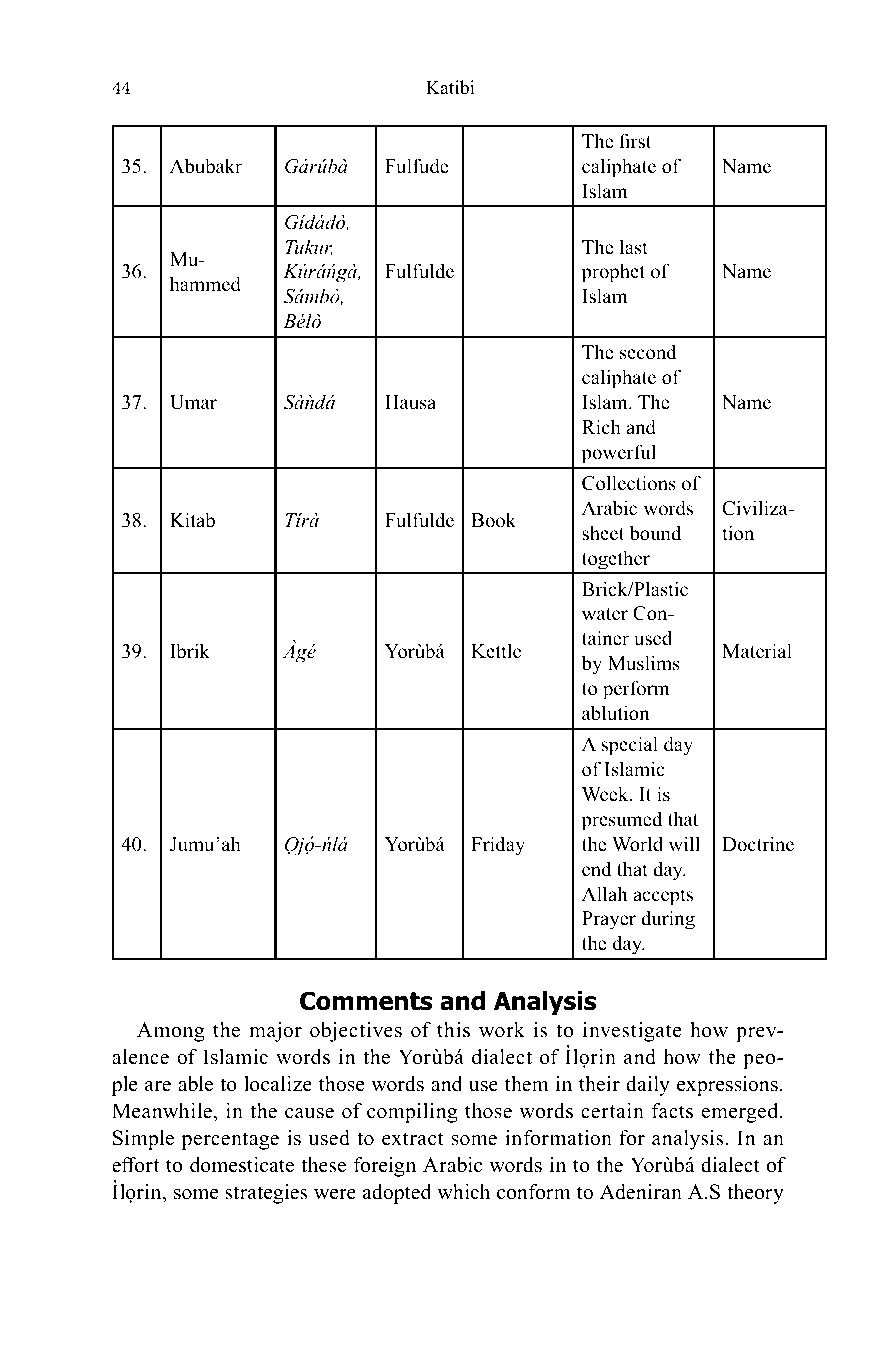  What do you see at coordinates (192, 520) in the document?
I see `Kitab` at bounding box center [192, 520].
